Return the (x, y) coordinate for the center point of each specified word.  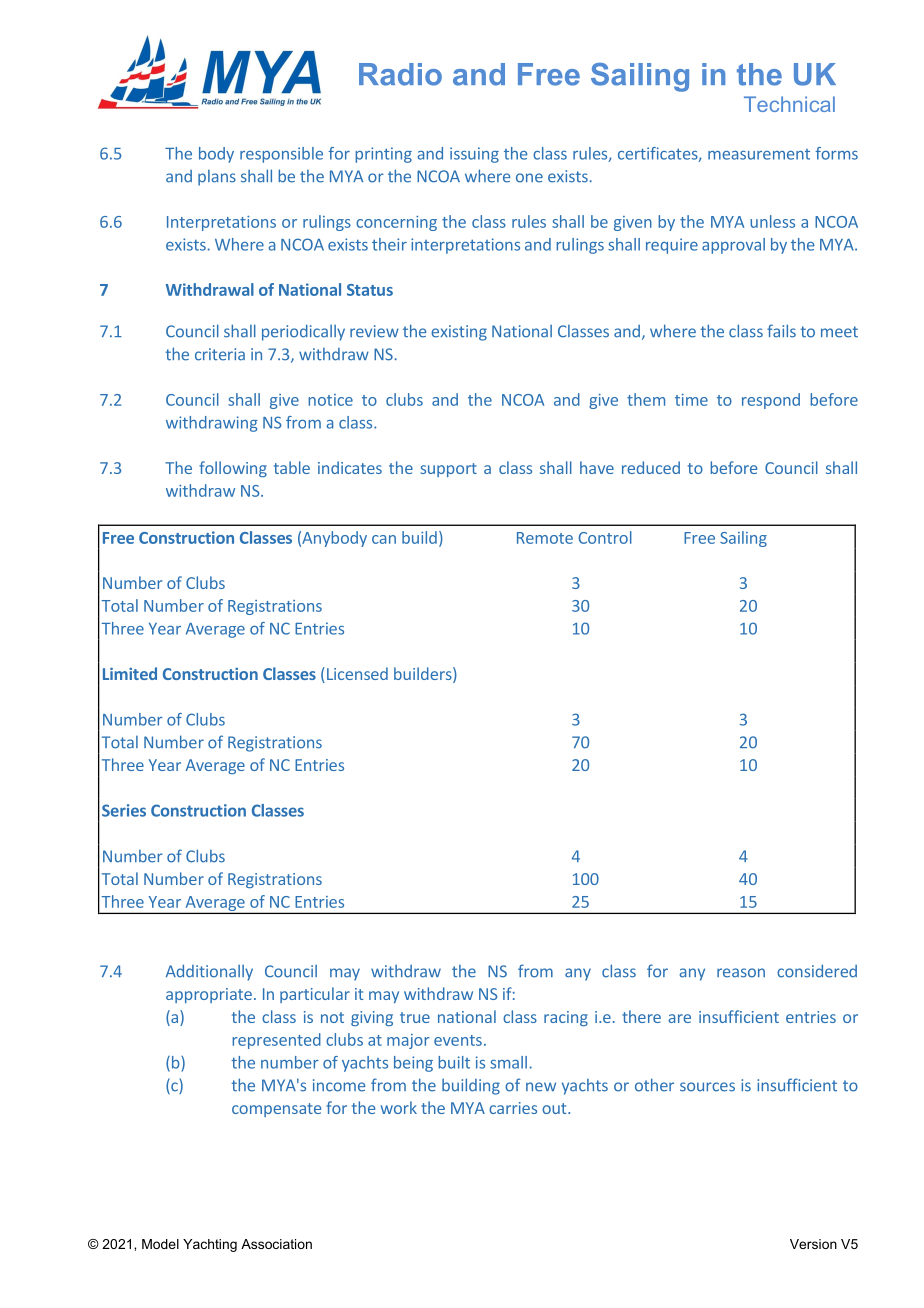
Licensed (356, 675)
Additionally (209, 972)
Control (605, 537)
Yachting (210, 1245)
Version (813, 1244)
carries (513, 1108)
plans (217, 178)
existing (459, 333)
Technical (789, 104)
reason (741, 973)
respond (771, 401)
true (415, 1017)
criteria (220, 354)
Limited (130, 673)
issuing (474, 155)
